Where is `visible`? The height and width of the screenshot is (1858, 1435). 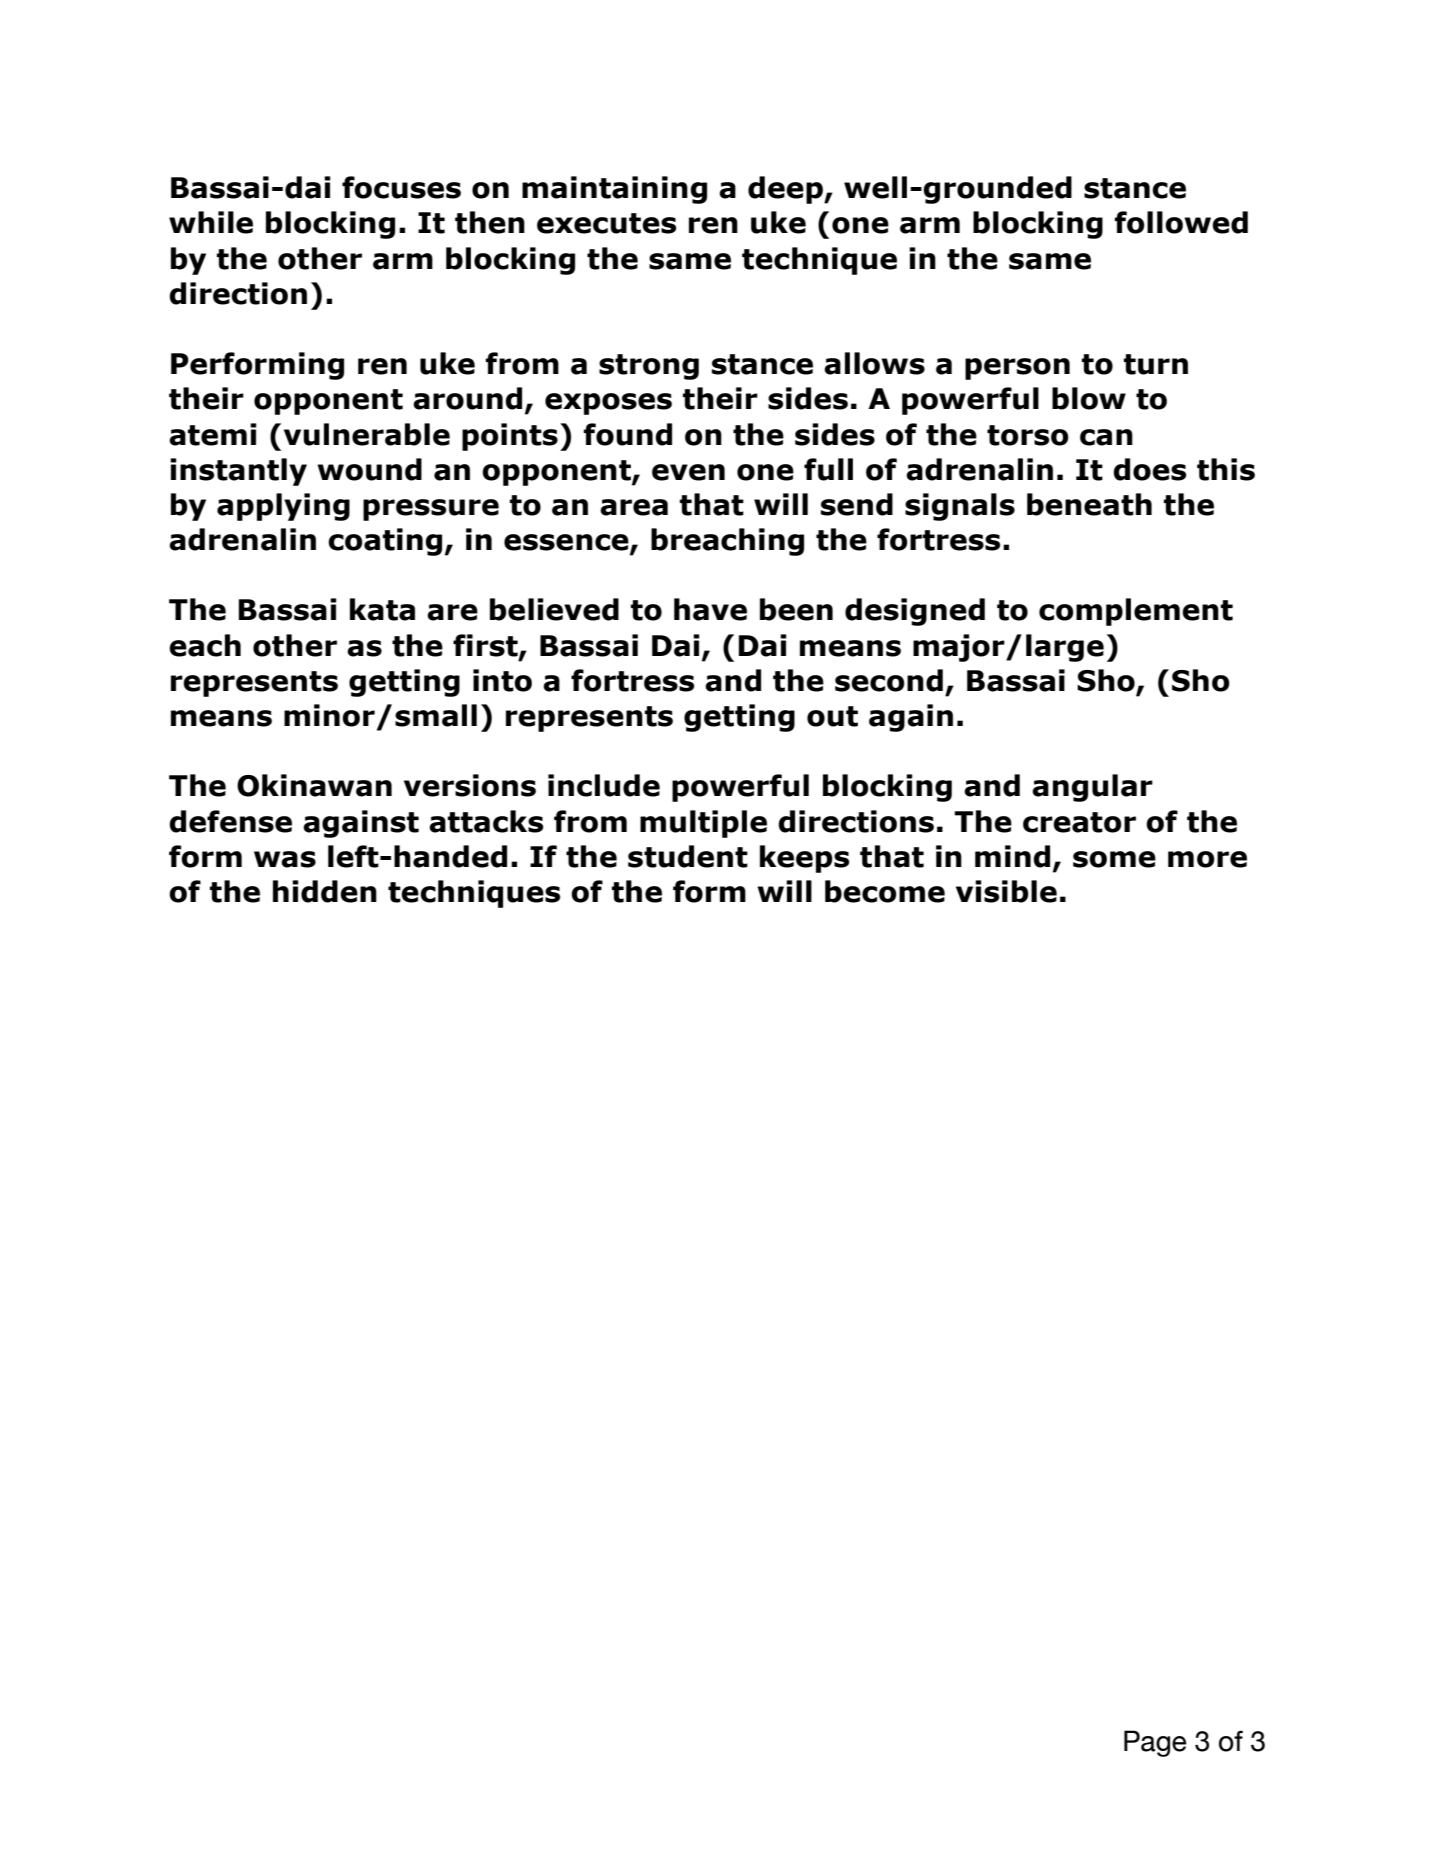
visible is located at coordinates (1006, 891).
